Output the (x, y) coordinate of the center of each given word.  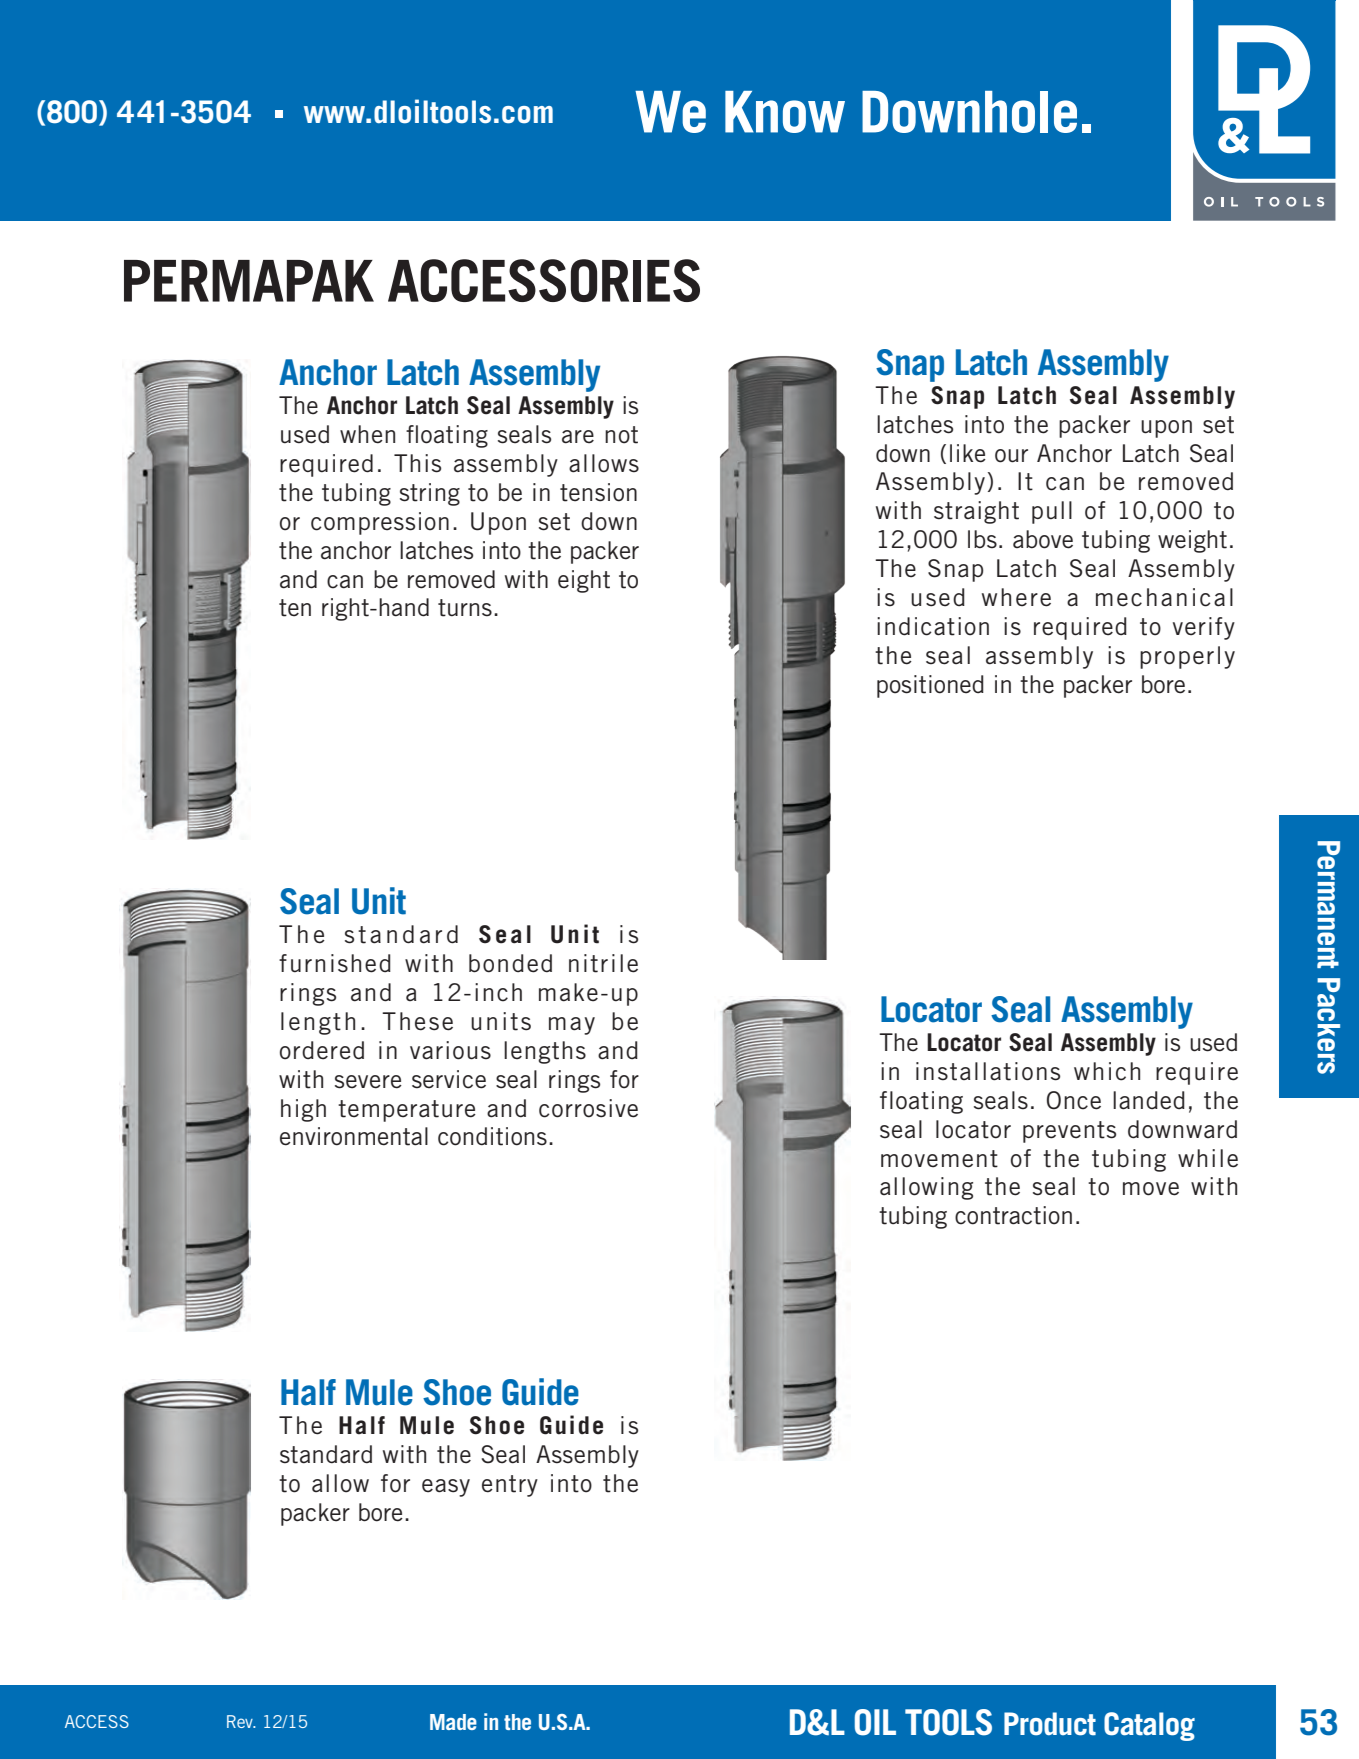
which (1107, 1071)
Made (453, 1722)
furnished (335, 963)
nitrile (603, 963)
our (1011, 456)
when (367, 434)
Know (785, 112)
